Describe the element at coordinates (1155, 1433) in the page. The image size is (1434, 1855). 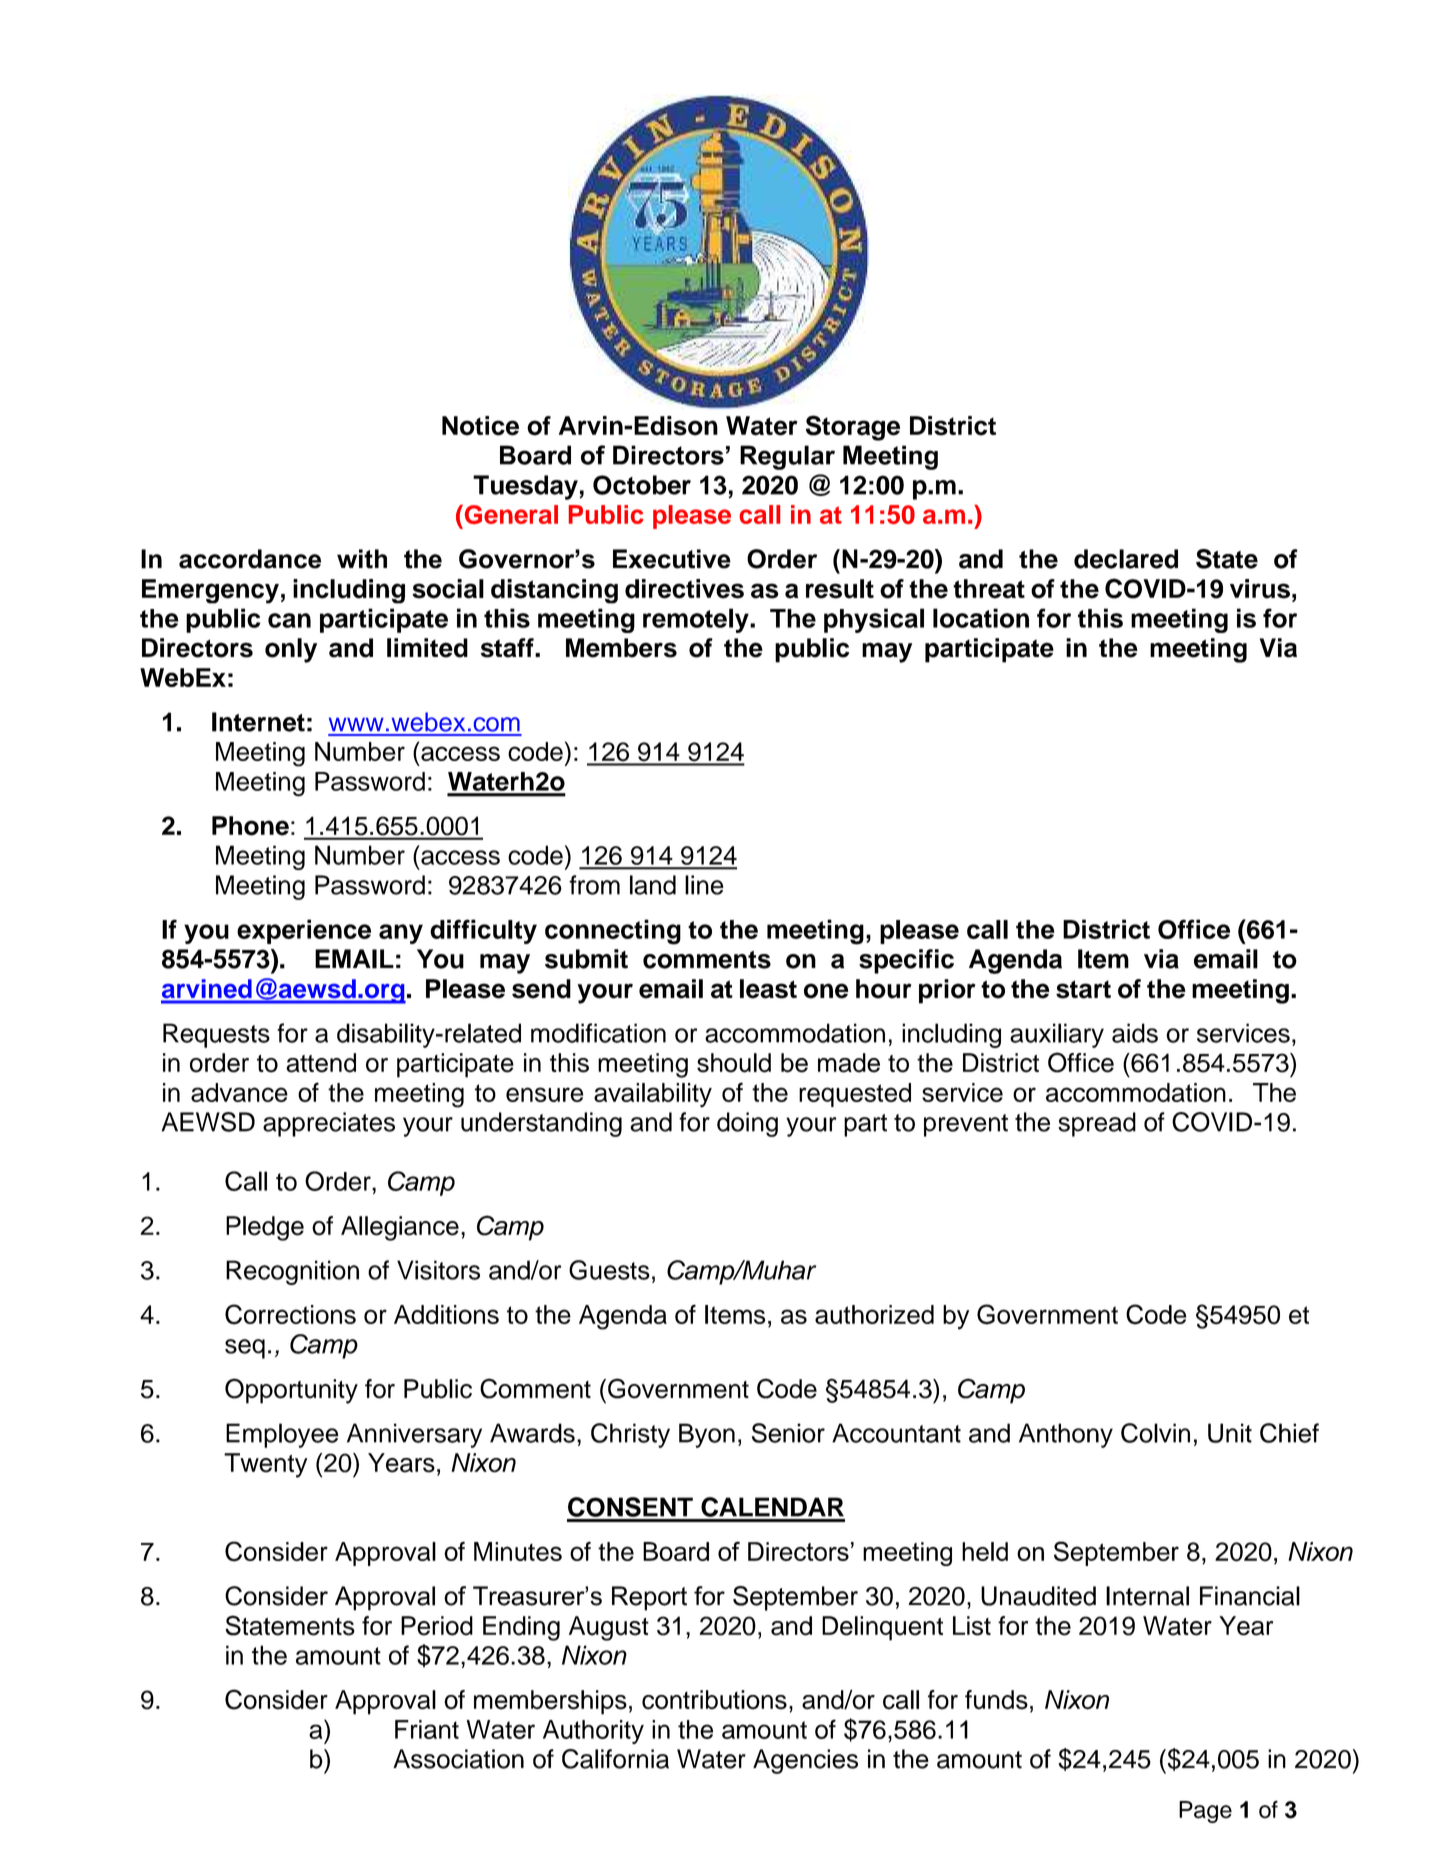
I see `Colvin` at that location.
